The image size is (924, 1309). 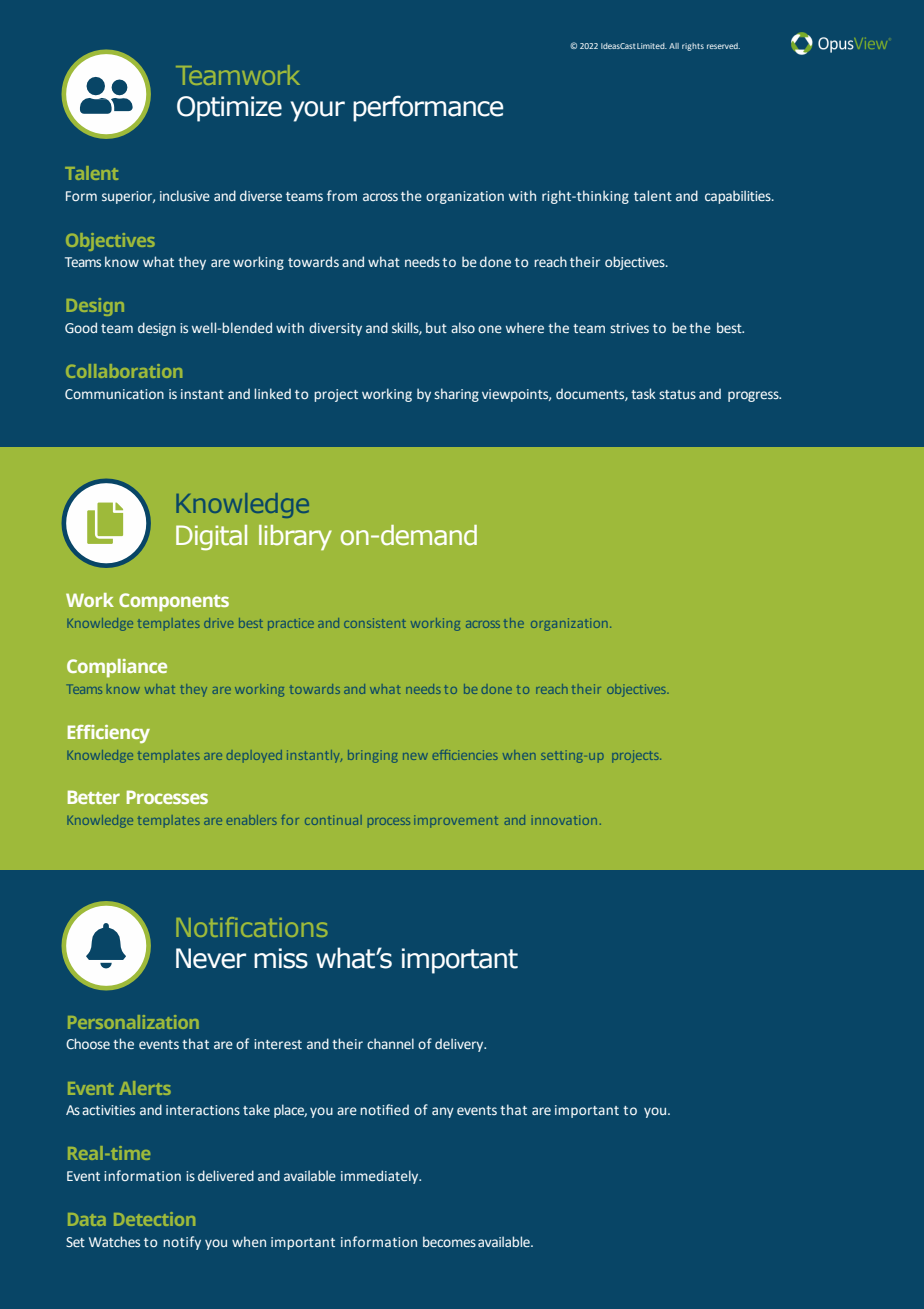 What do you see at coordinates (154, 1219) in the document?
I see `Detection` at bounding box center [154, 1219].
